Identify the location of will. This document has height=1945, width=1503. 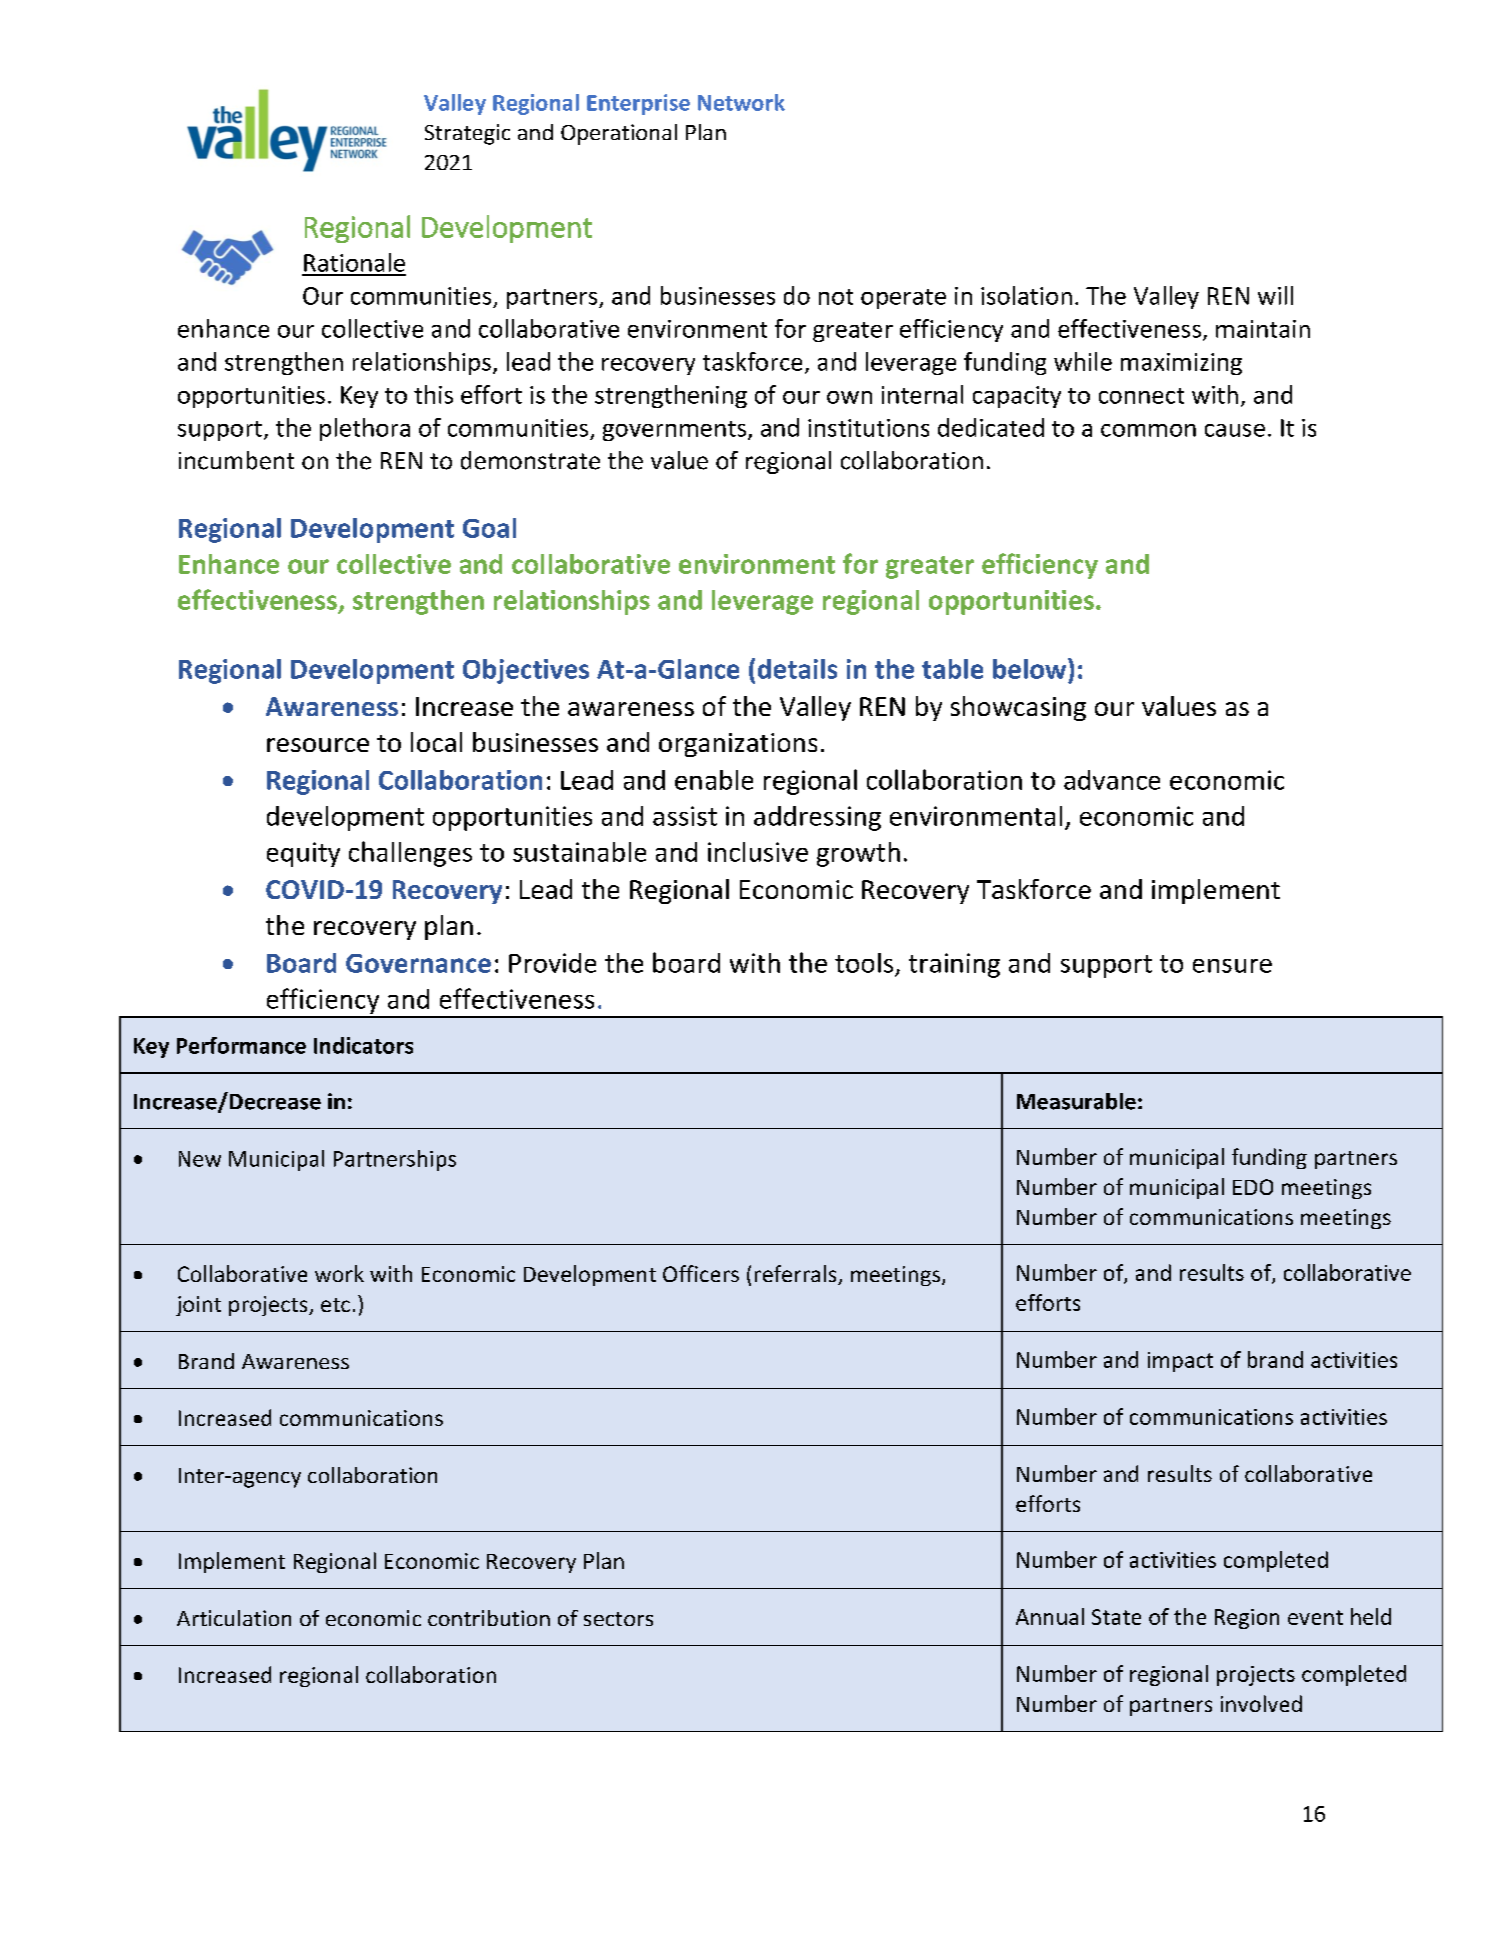
(1275, 295).
